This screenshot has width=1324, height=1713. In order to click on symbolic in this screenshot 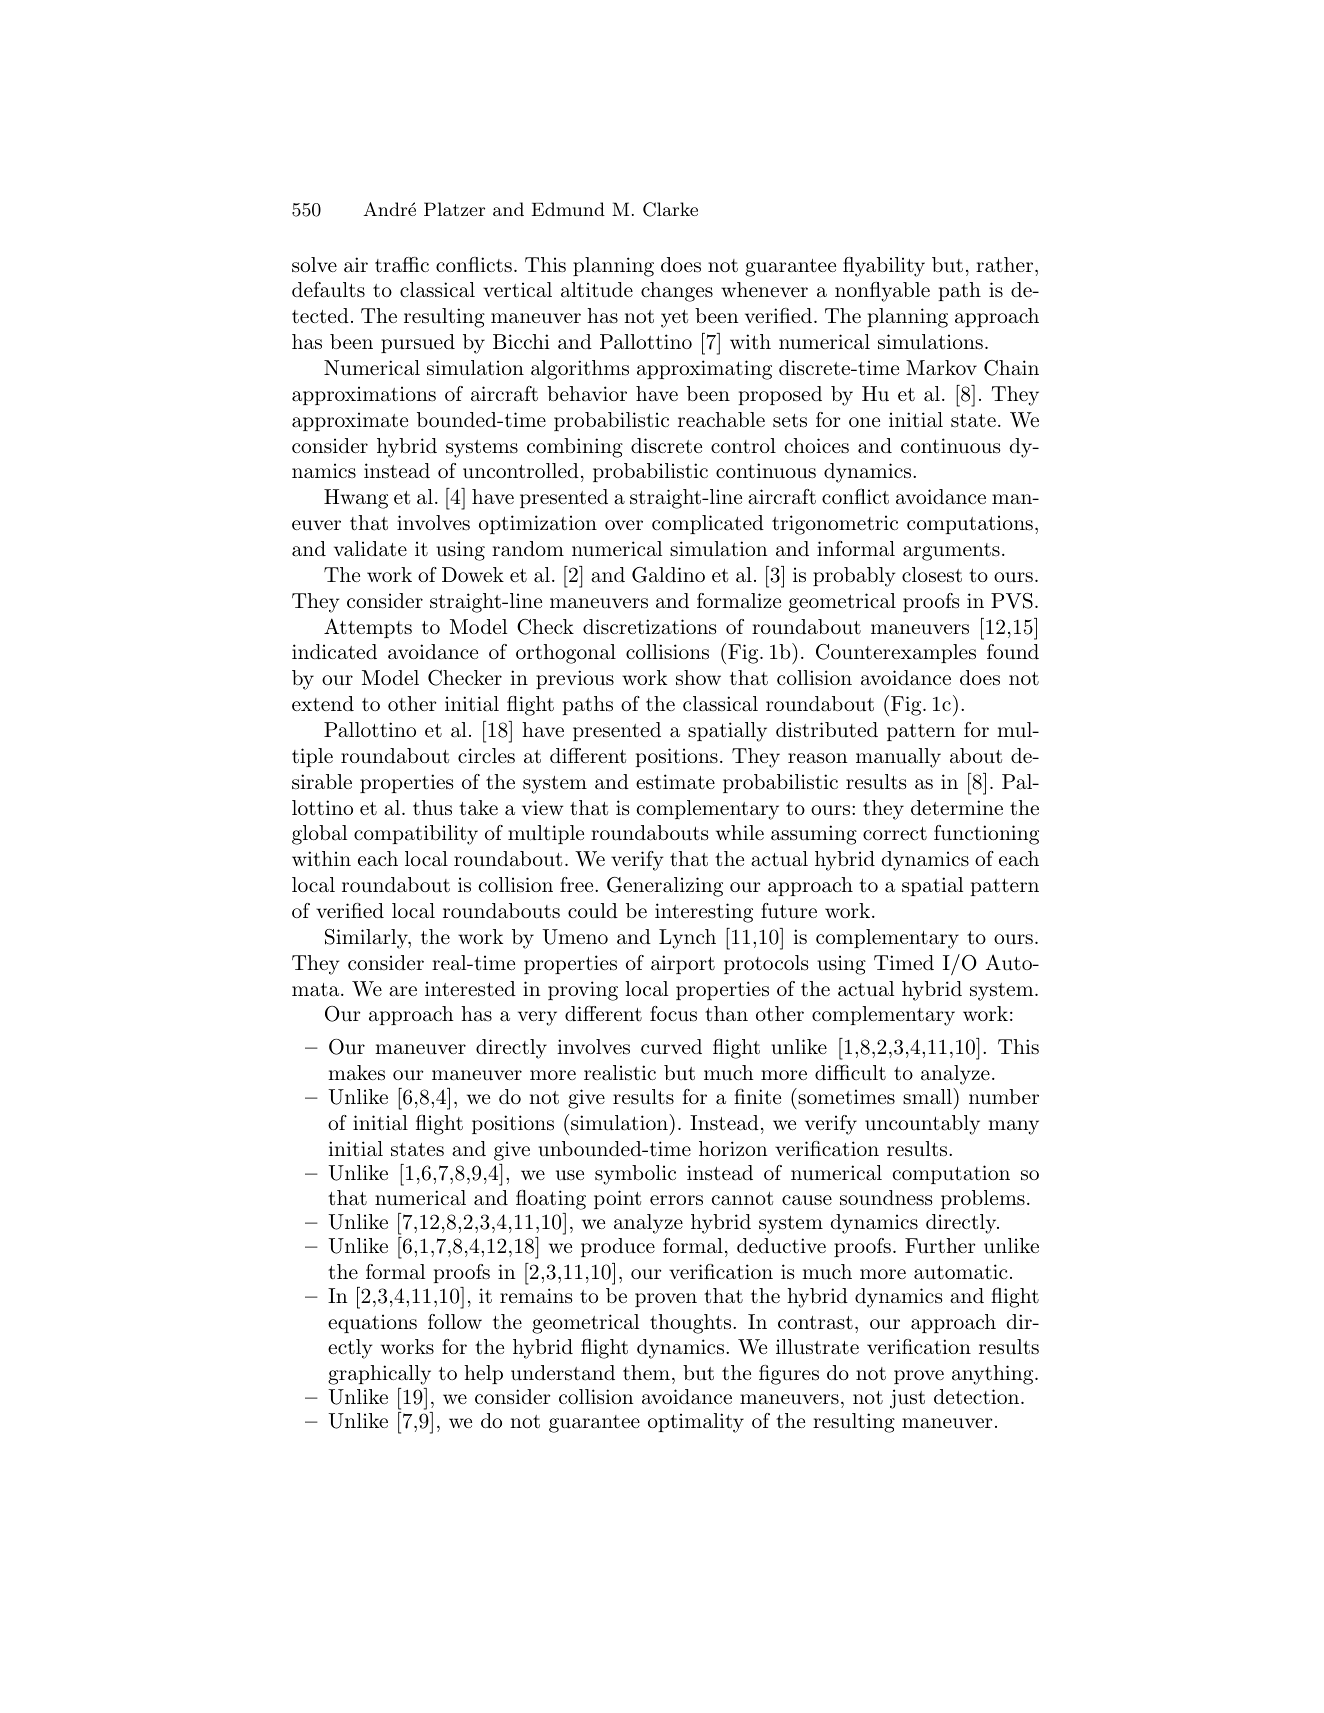, I will do `click(635, 1175)`.
